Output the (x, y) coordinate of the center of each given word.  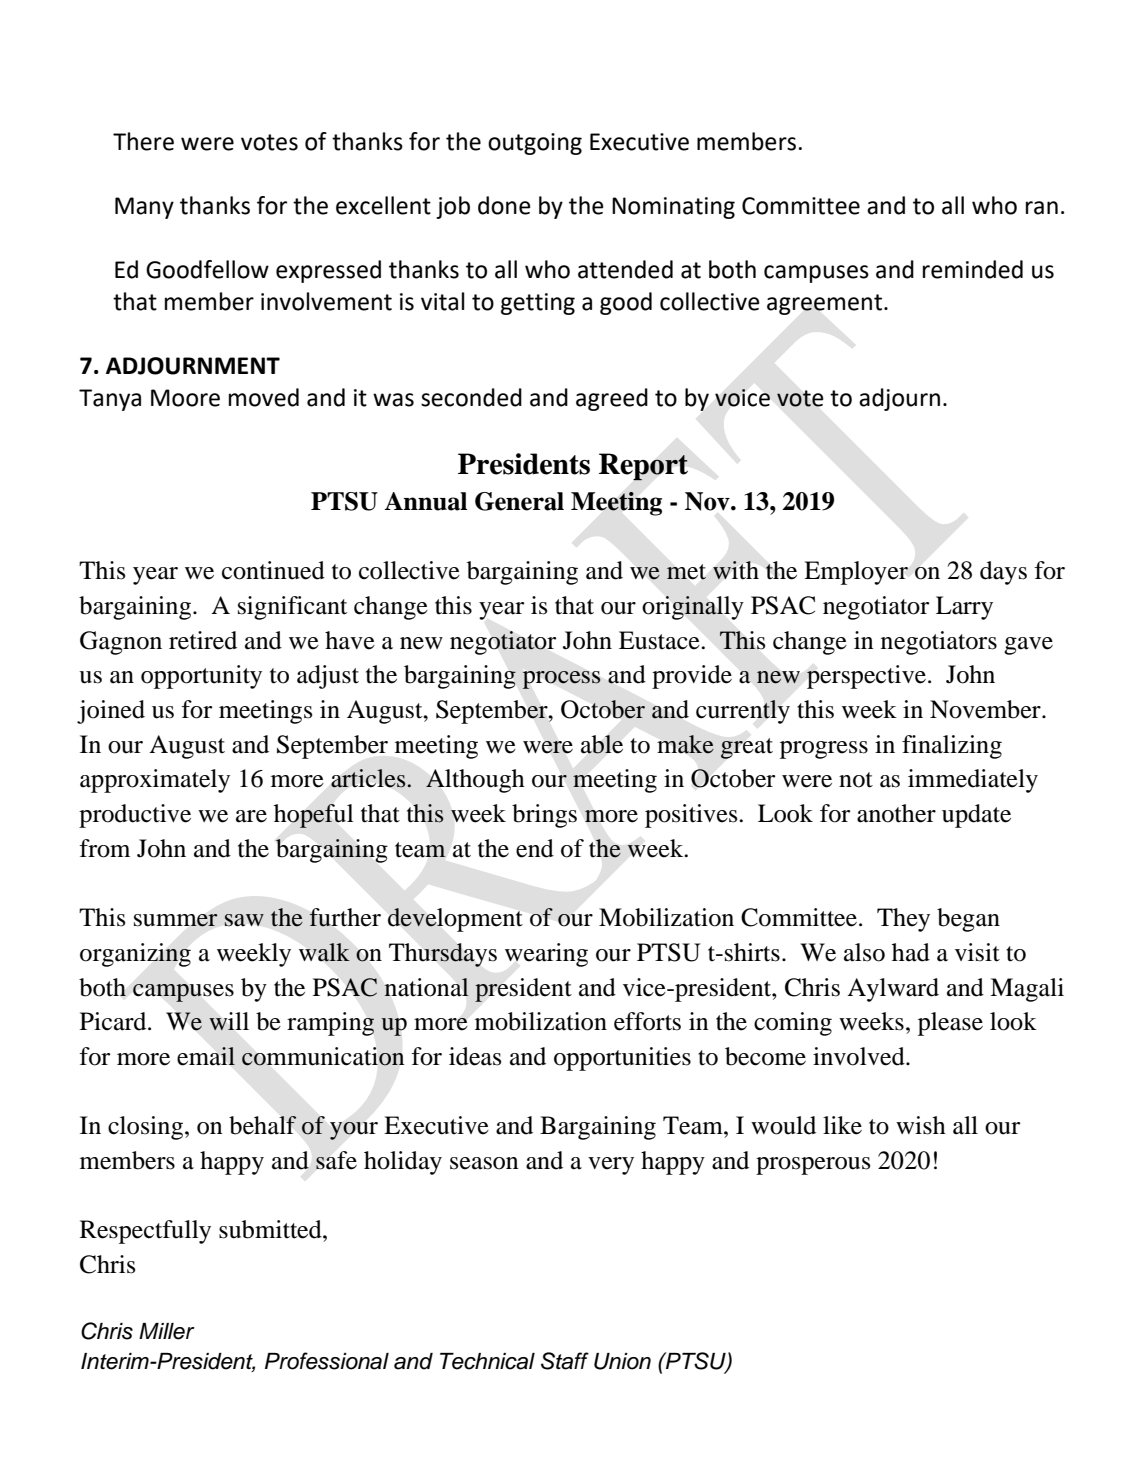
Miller (167, 1331)
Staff (565, 1361)
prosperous (813, 1166)
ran (1042, 208)
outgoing (535, 144)
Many (144, 208)
